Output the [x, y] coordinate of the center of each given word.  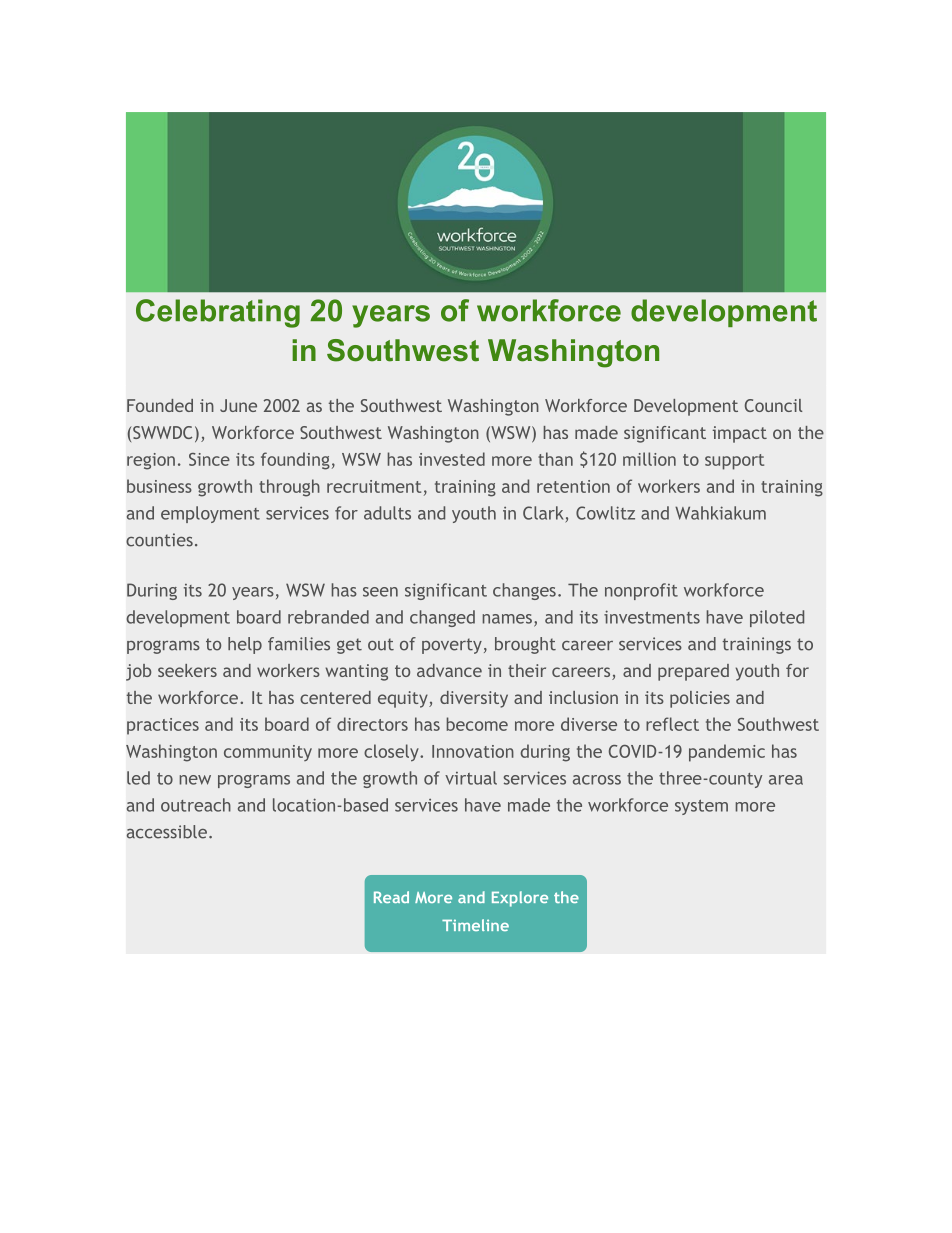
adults [387, 513]
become [477, 724]
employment [210, 514]
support [734, 462]
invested [452, 459]
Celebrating [218, 313]
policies [700, 699]
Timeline [475, 925]
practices [163, 726]
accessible [167, 832]
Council [773, 405]
